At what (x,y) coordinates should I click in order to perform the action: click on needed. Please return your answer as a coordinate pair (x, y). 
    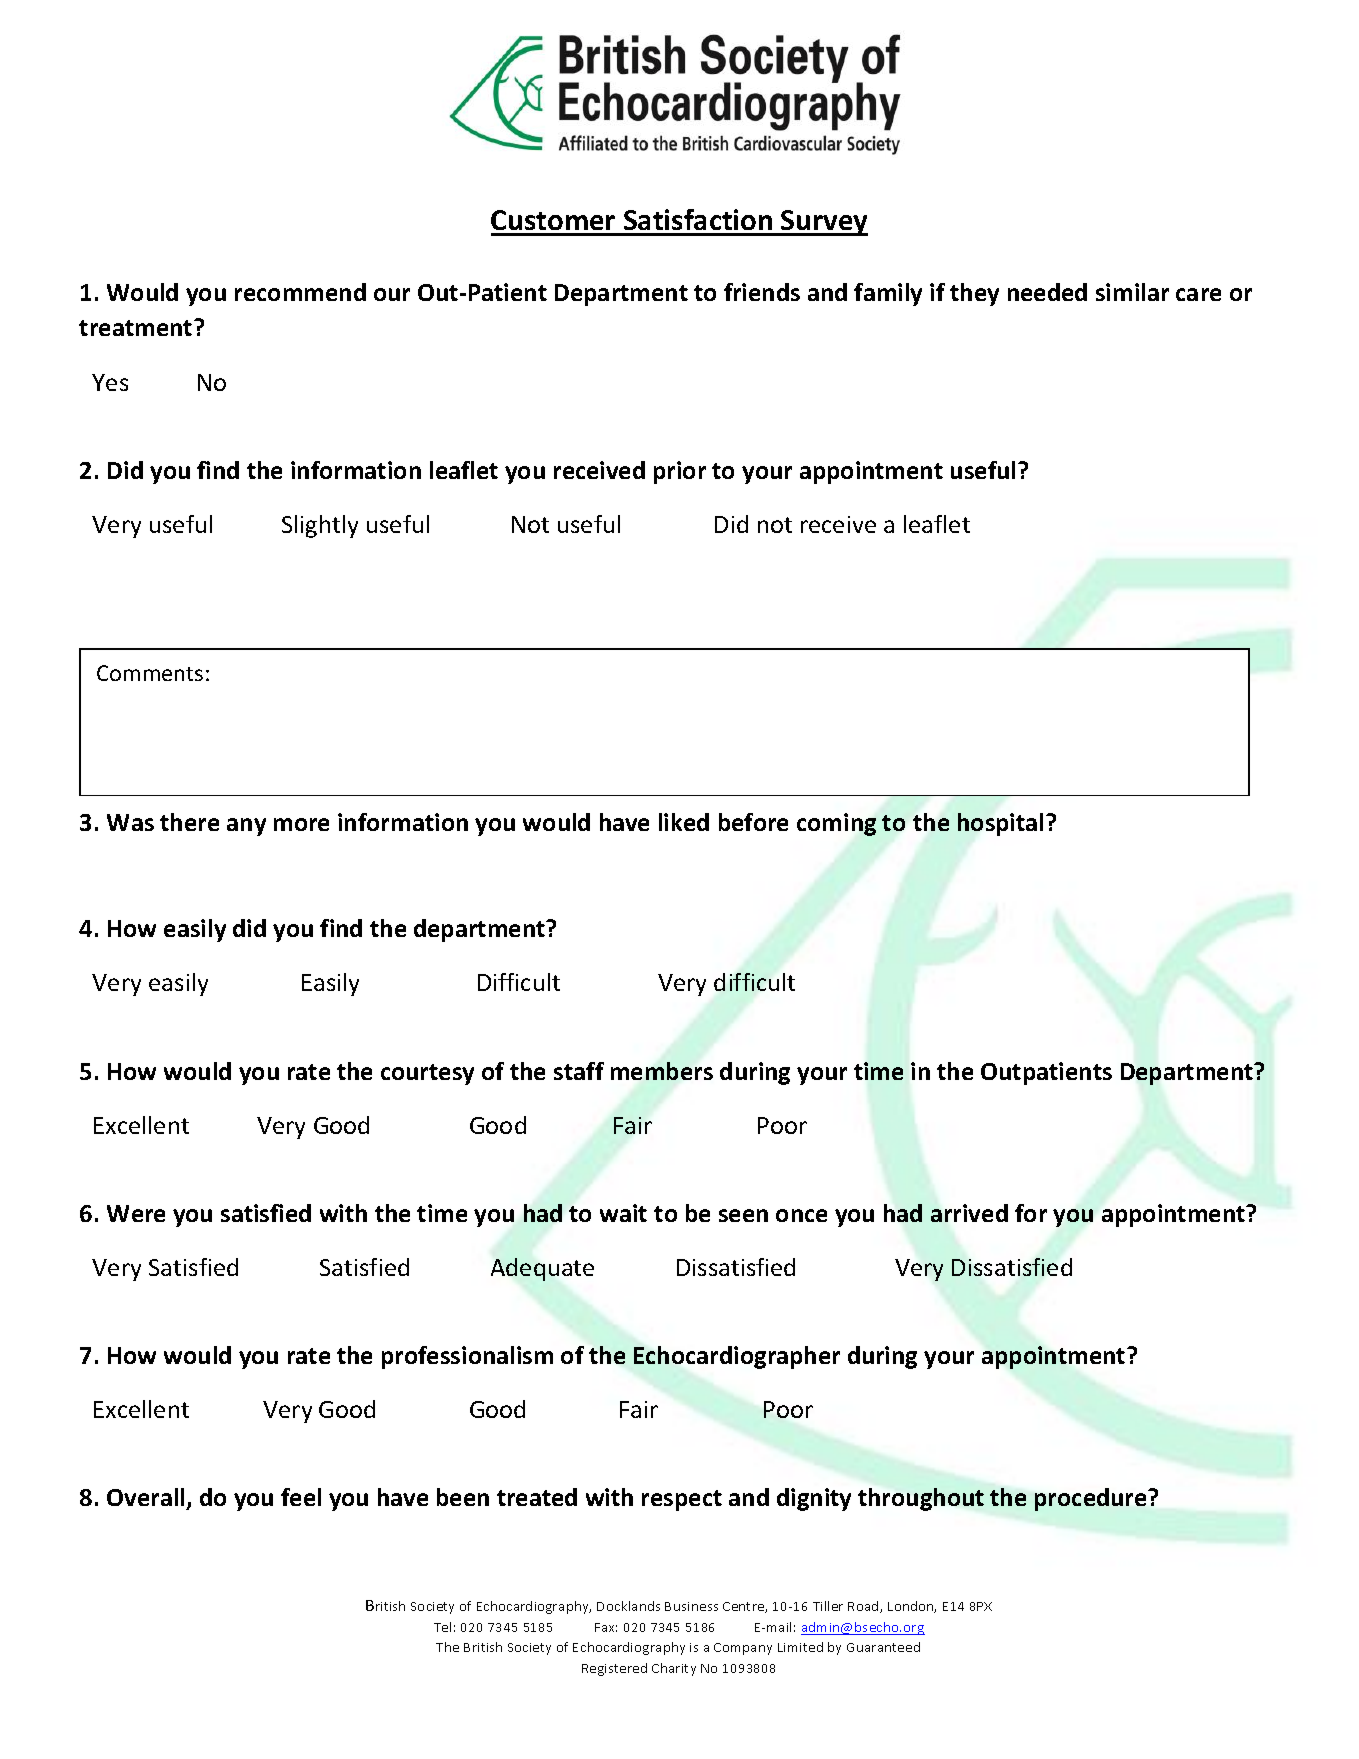
    Looking at the image, I should click on (1047, 292).
